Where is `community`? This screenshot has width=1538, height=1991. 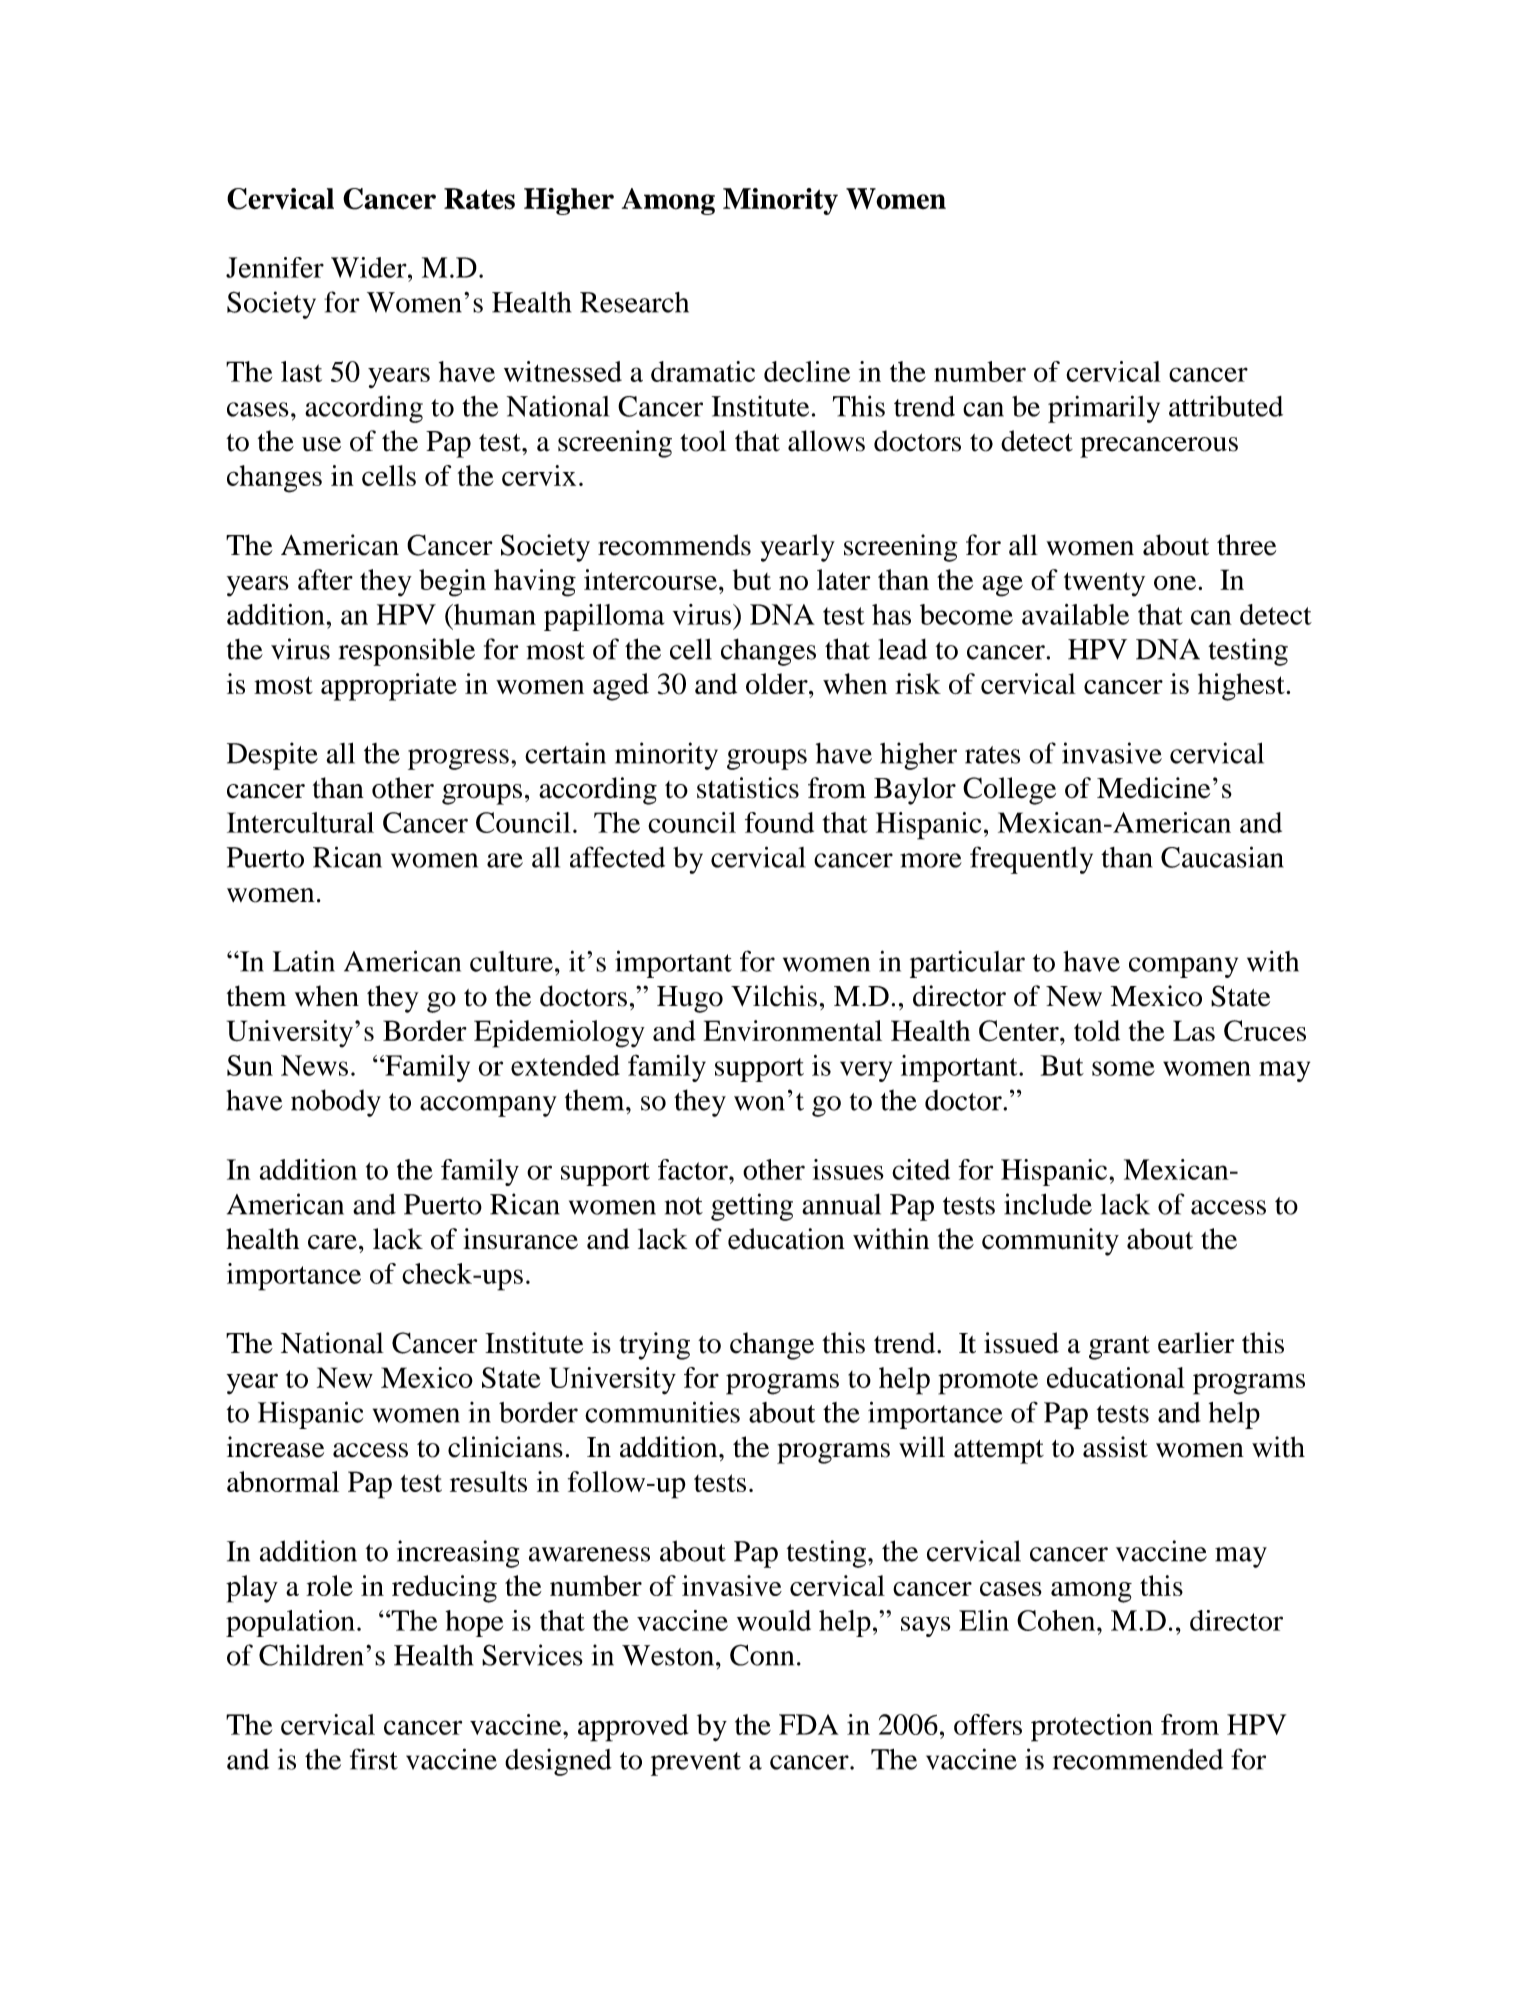 community is located at coordinates (1050, 1242).
